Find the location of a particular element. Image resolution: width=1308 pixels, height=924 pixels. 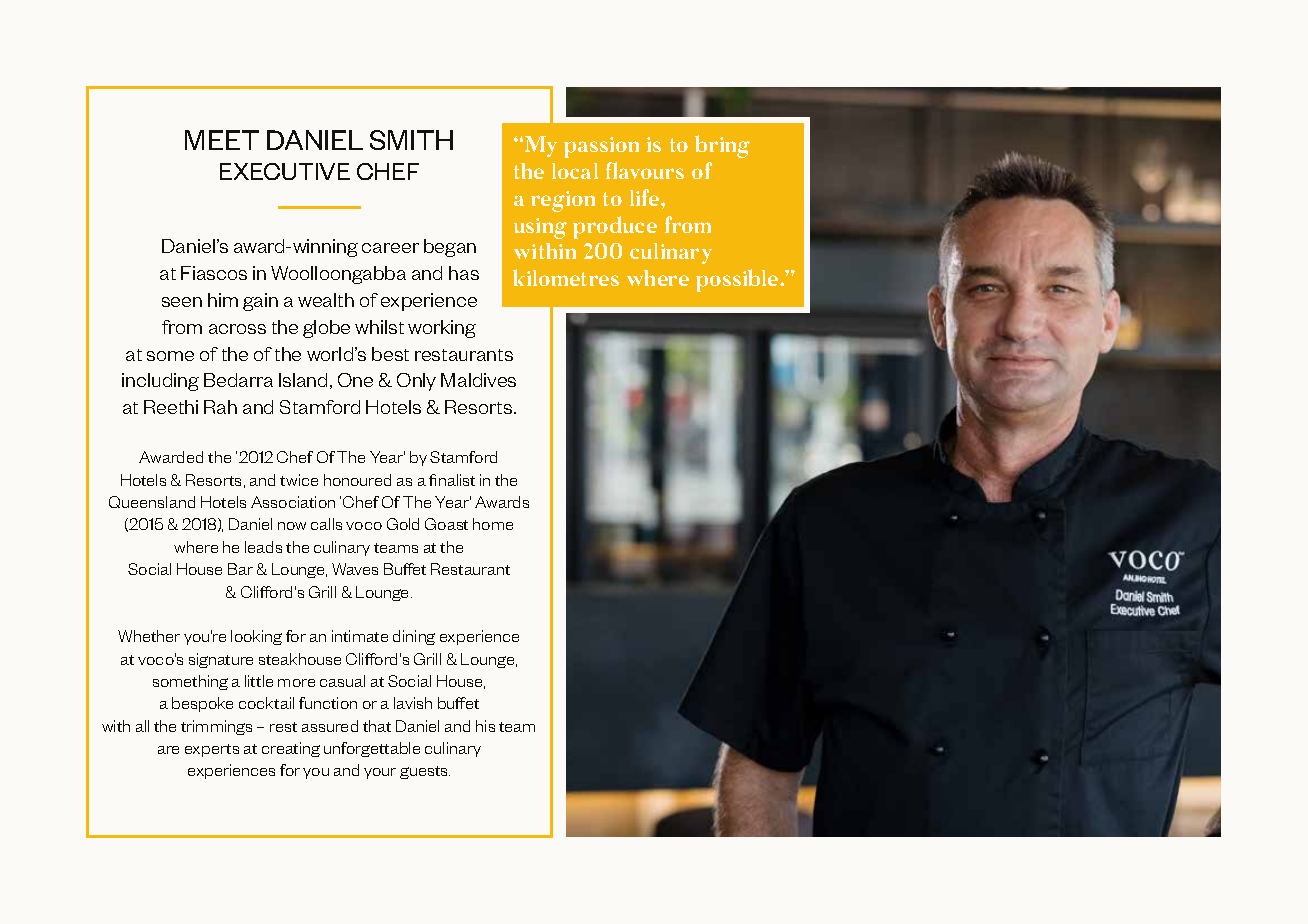

finalist is located at coordinates (452, 480).
